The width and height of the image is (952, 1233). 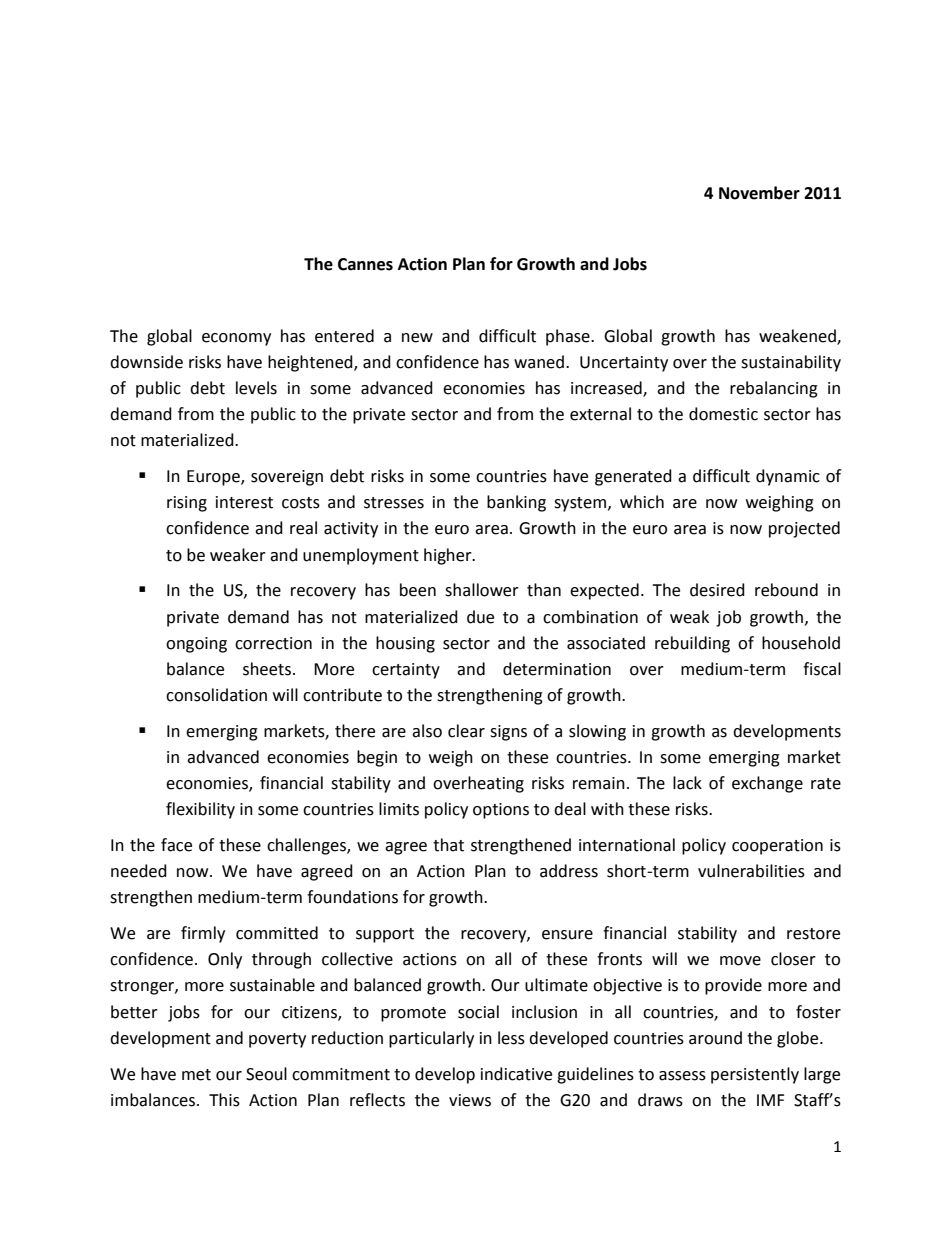 I want to click on persistently, so click(x=755, y=1075).
